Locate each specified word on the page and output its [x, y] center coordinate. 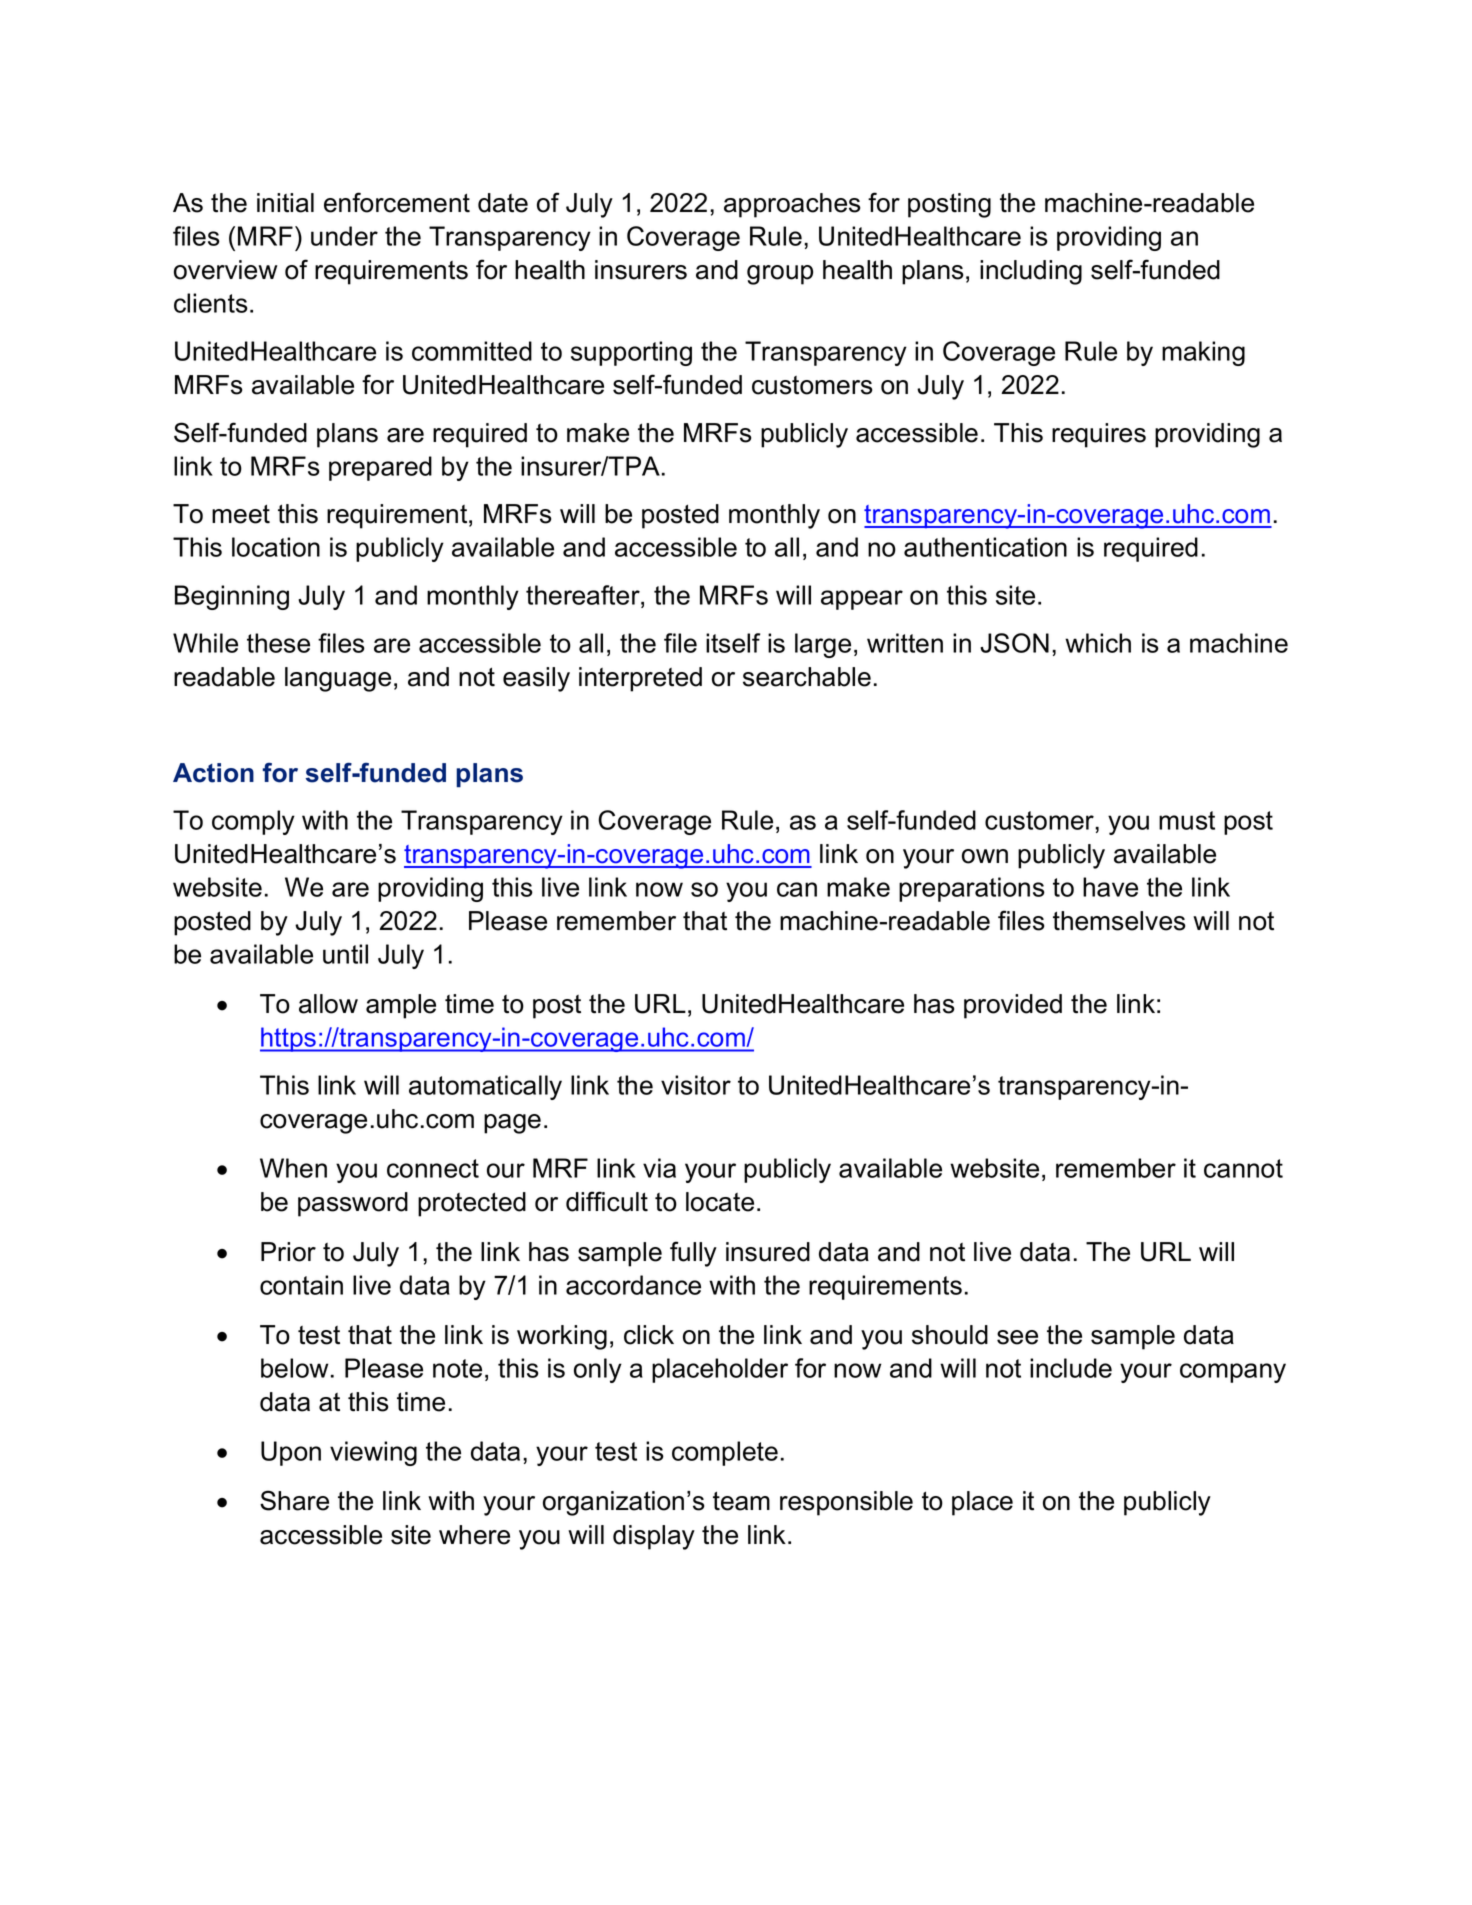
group [780, 275]
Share [294, 1500]
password [353, 1204]
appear [862, 600]
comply [253, 822]
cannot [1243, 1168]
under [344, 236]
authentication [985, 547]
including [1031, 272]
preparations [972, 889]
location [276, 547]
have [1110, 887]
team [741, 1501]
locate [720, 1202]
